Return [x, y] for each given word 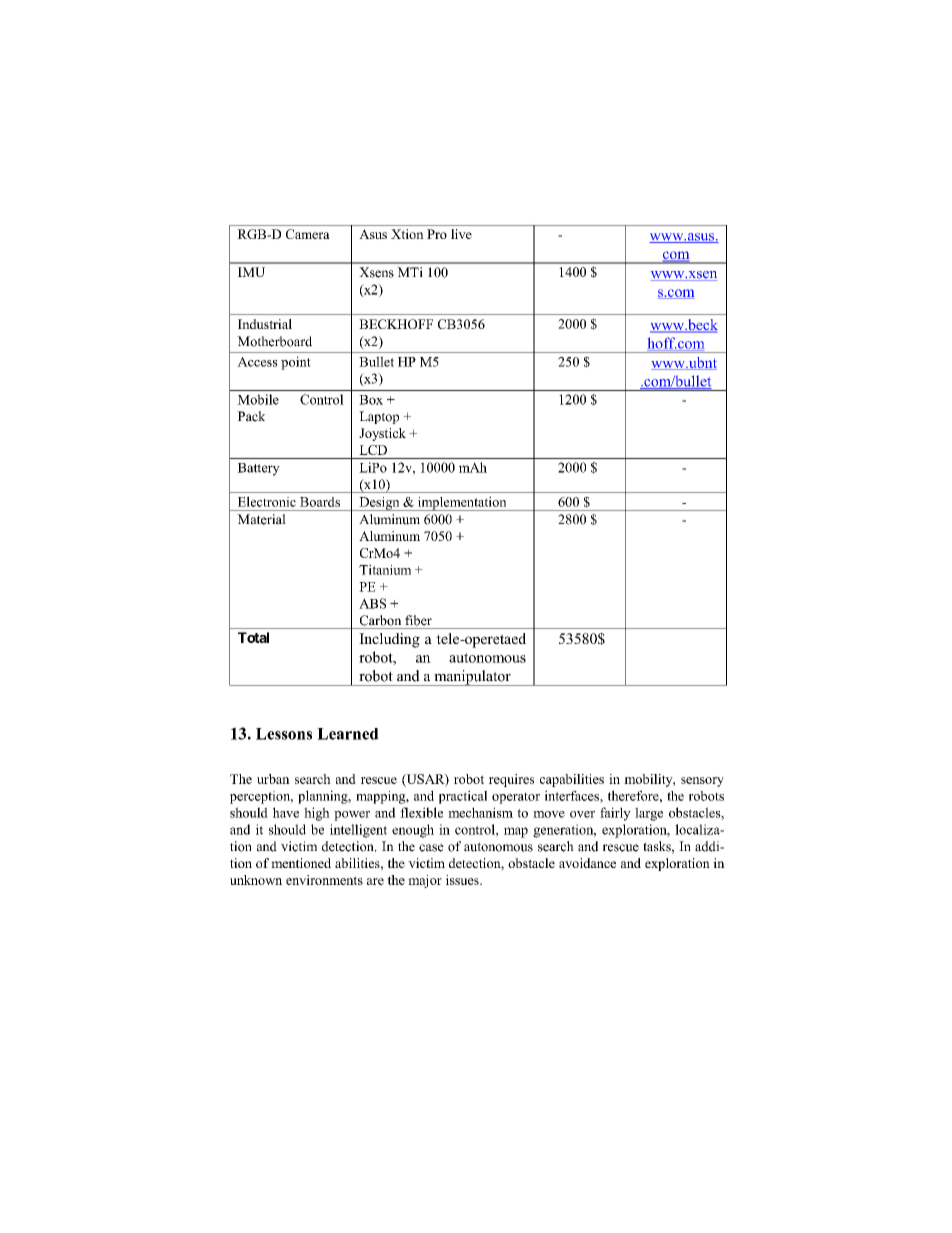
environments [324, 880]
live [461, 234]
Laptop [379, 417]
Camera [308, 234]
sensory [702, 782]
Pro [437, 234]
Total [253, 637]
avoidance [587, 863]
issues [463, 880]
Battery [258, 469]
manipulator [472, 678]
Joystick [382, 434]
